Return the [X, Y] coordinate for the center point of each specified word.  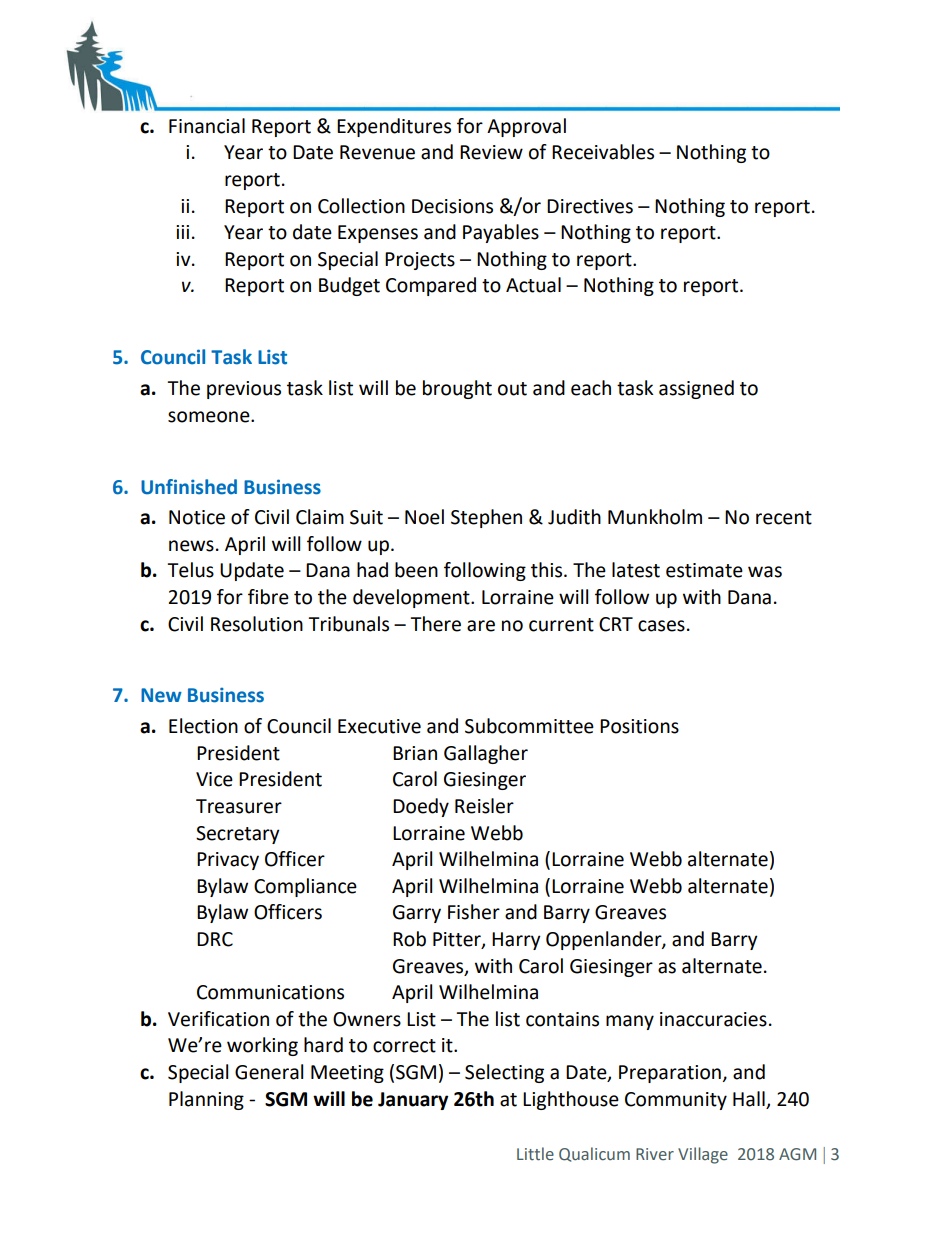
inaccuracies [713, 1019]
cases [661, 626]
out [512, 389]
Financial [207, 126]
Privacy [228, 861]
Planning [206, 1100]
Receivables [603, 152]
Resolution [257, 624]
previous [244, 390]
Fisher [474, 912]
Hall [749, 1099]
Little [535, 1154]
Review [491, 152]
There [435, 624]
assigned [696, 389]
